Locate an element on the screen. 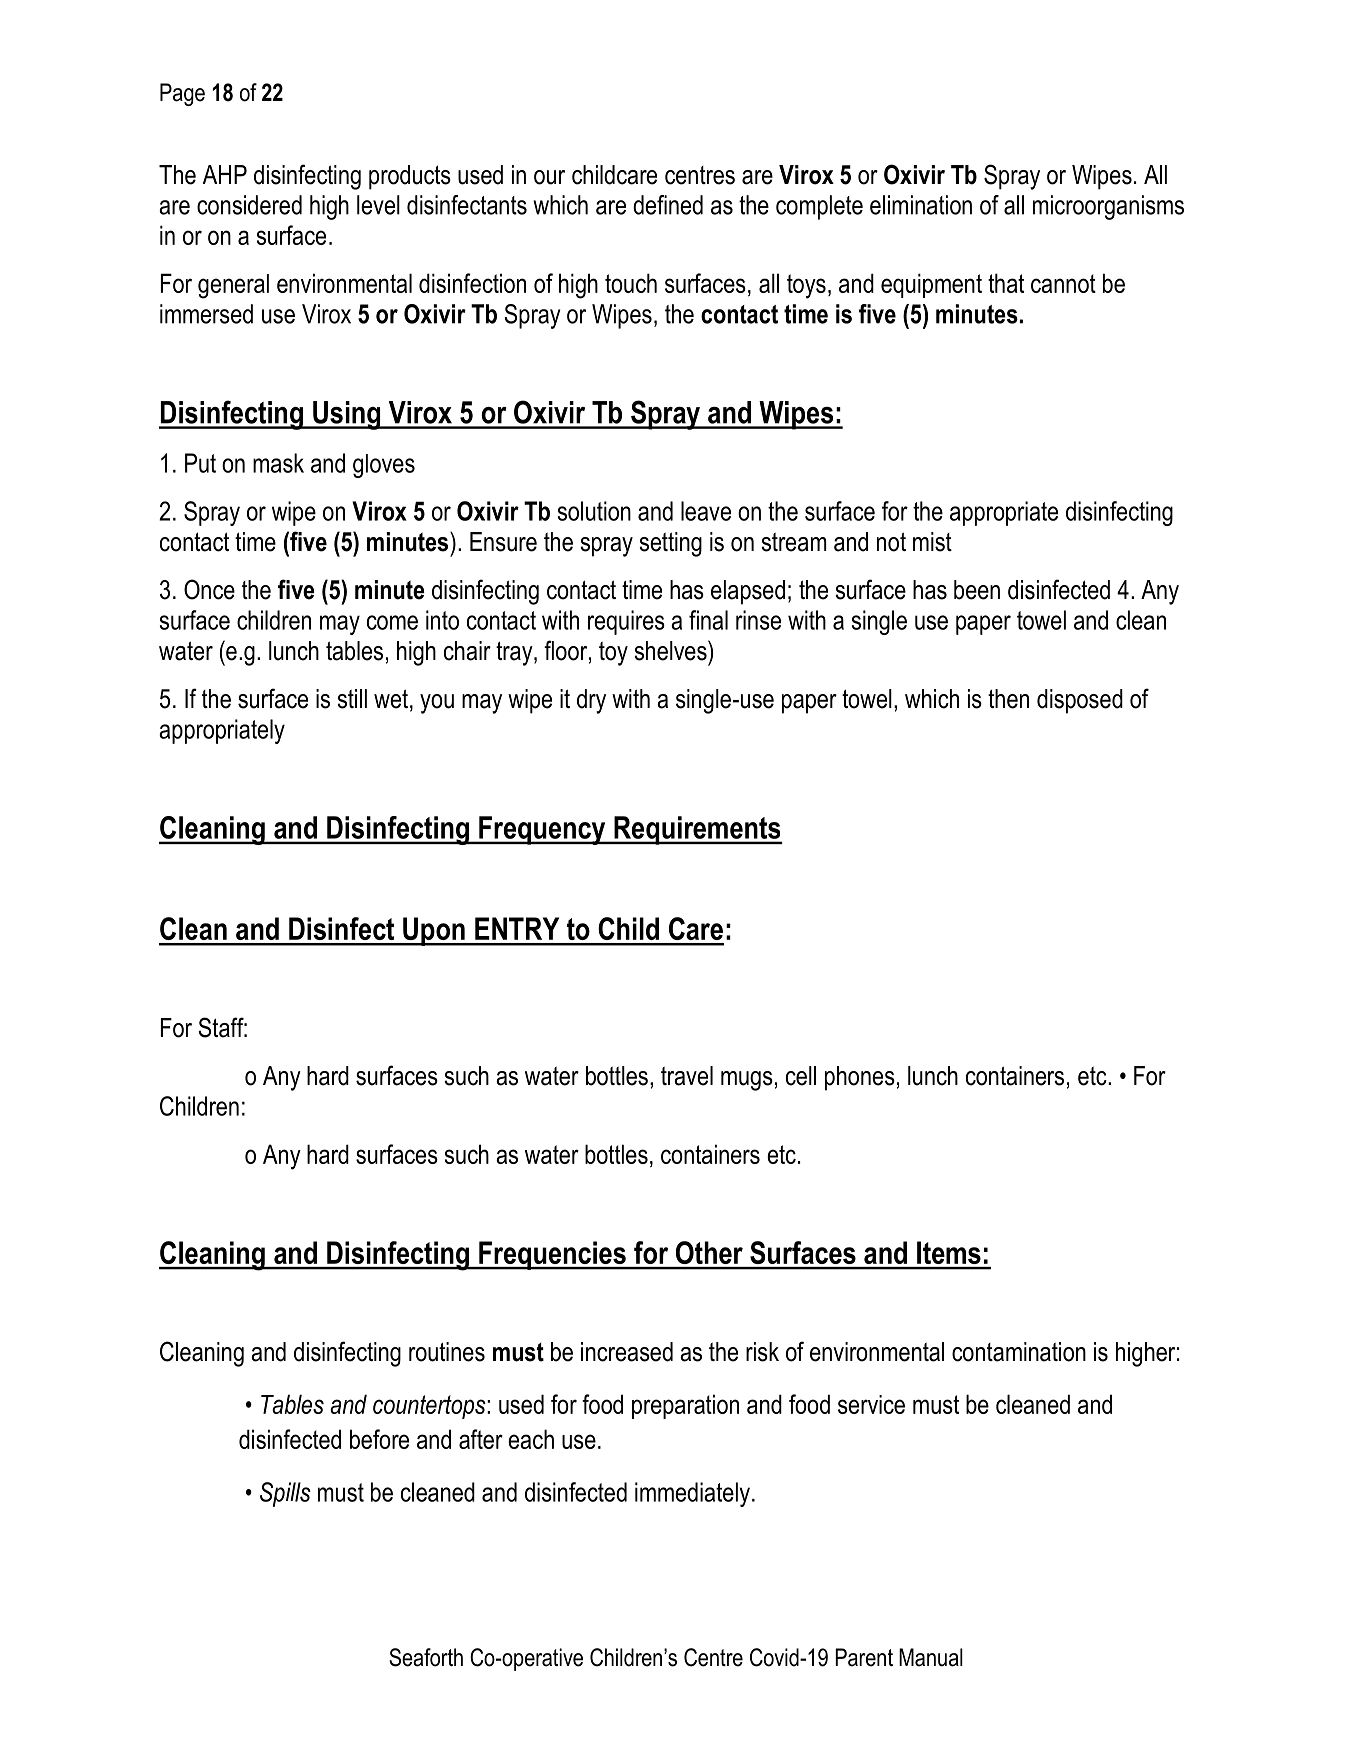 The width and height of the screenshot is (1352, 1749). considered is located at coordinates (249, 205).
